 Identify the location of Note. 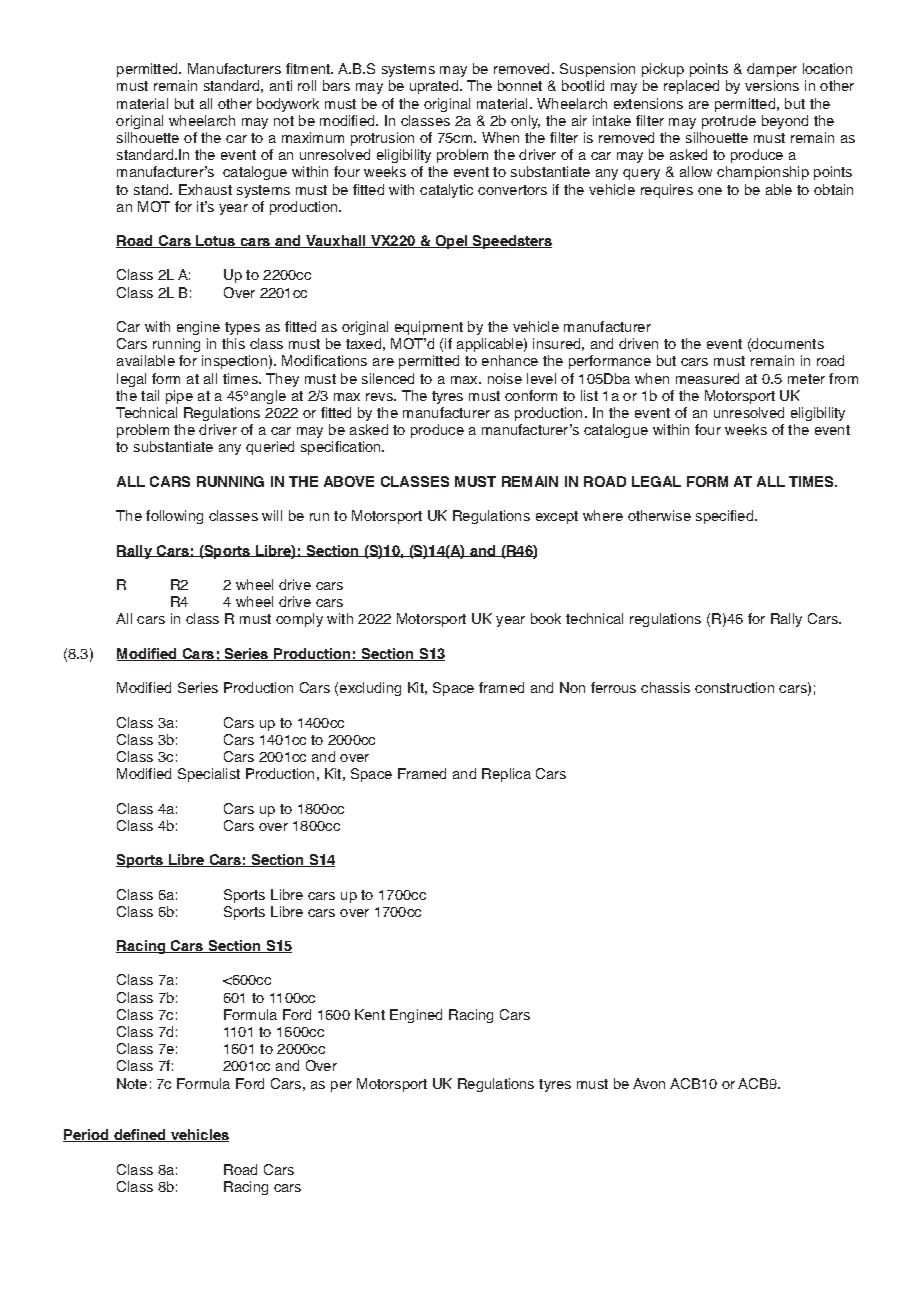
(132, 1083).
